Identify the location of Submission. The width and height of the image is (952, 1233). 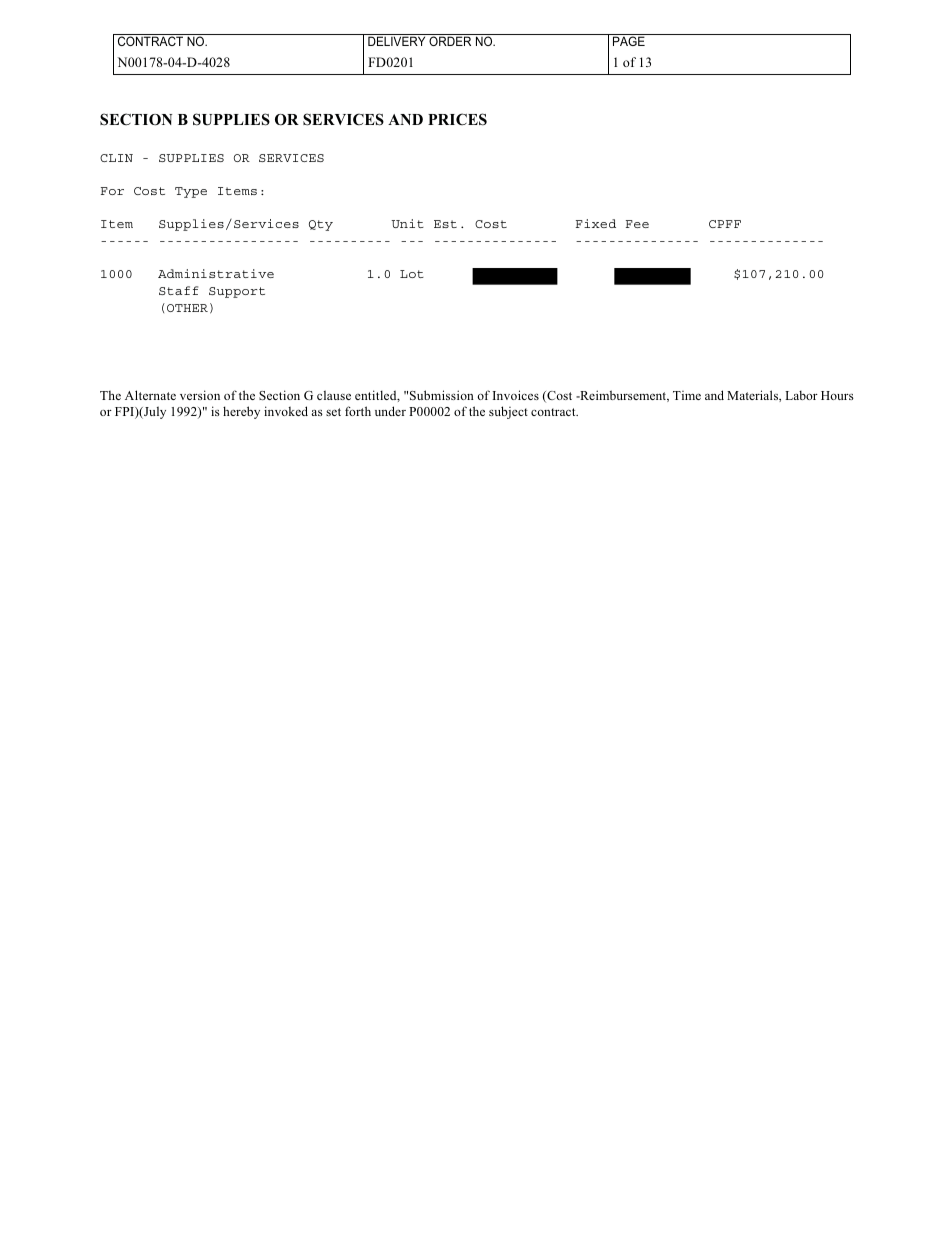
(442, 395).
